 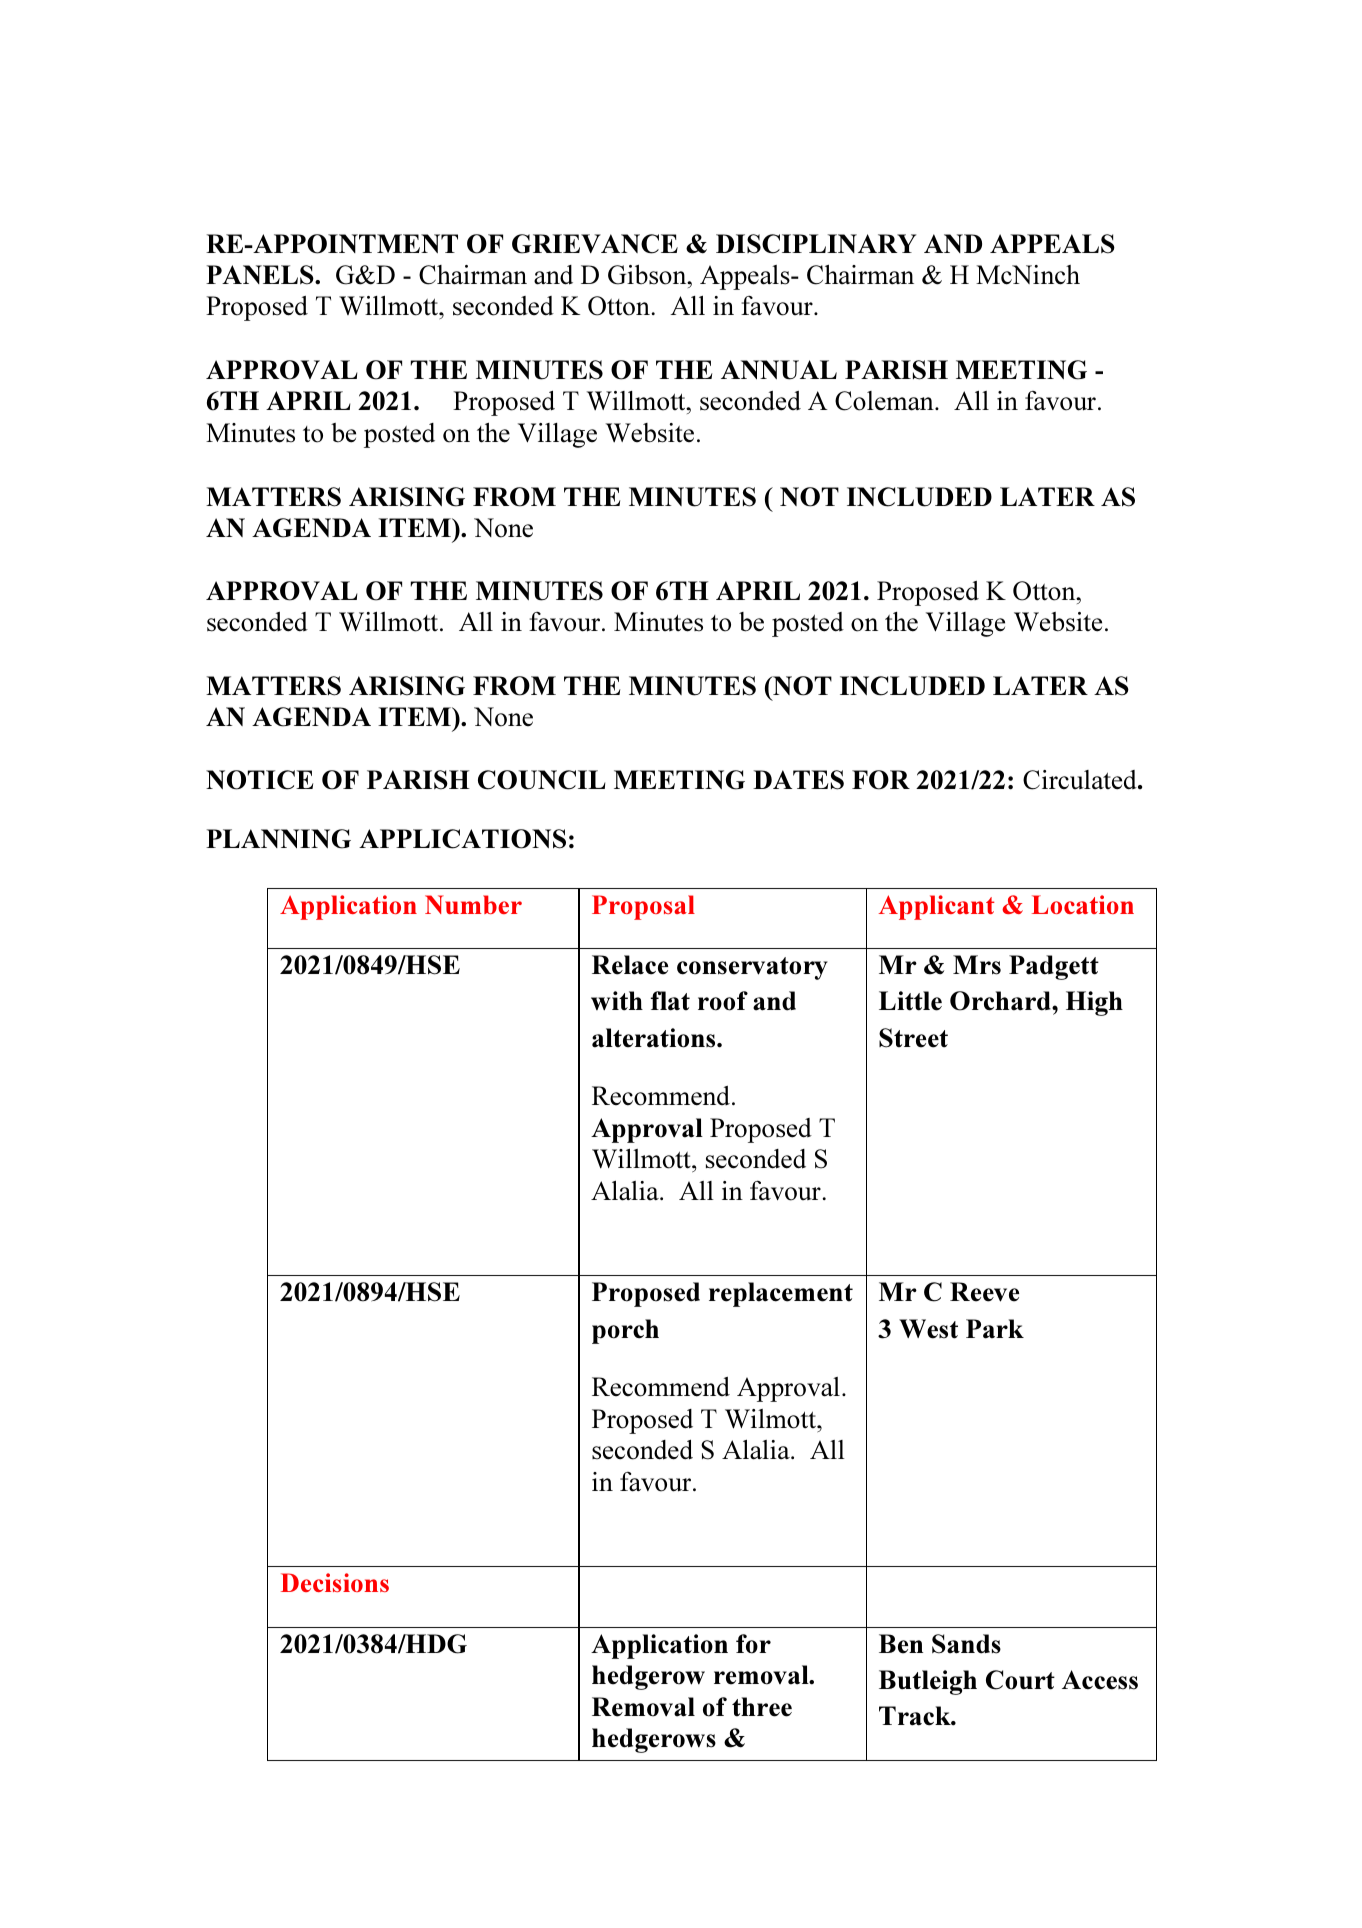 I want to click on Mrs, so click(x=977, y=965).
